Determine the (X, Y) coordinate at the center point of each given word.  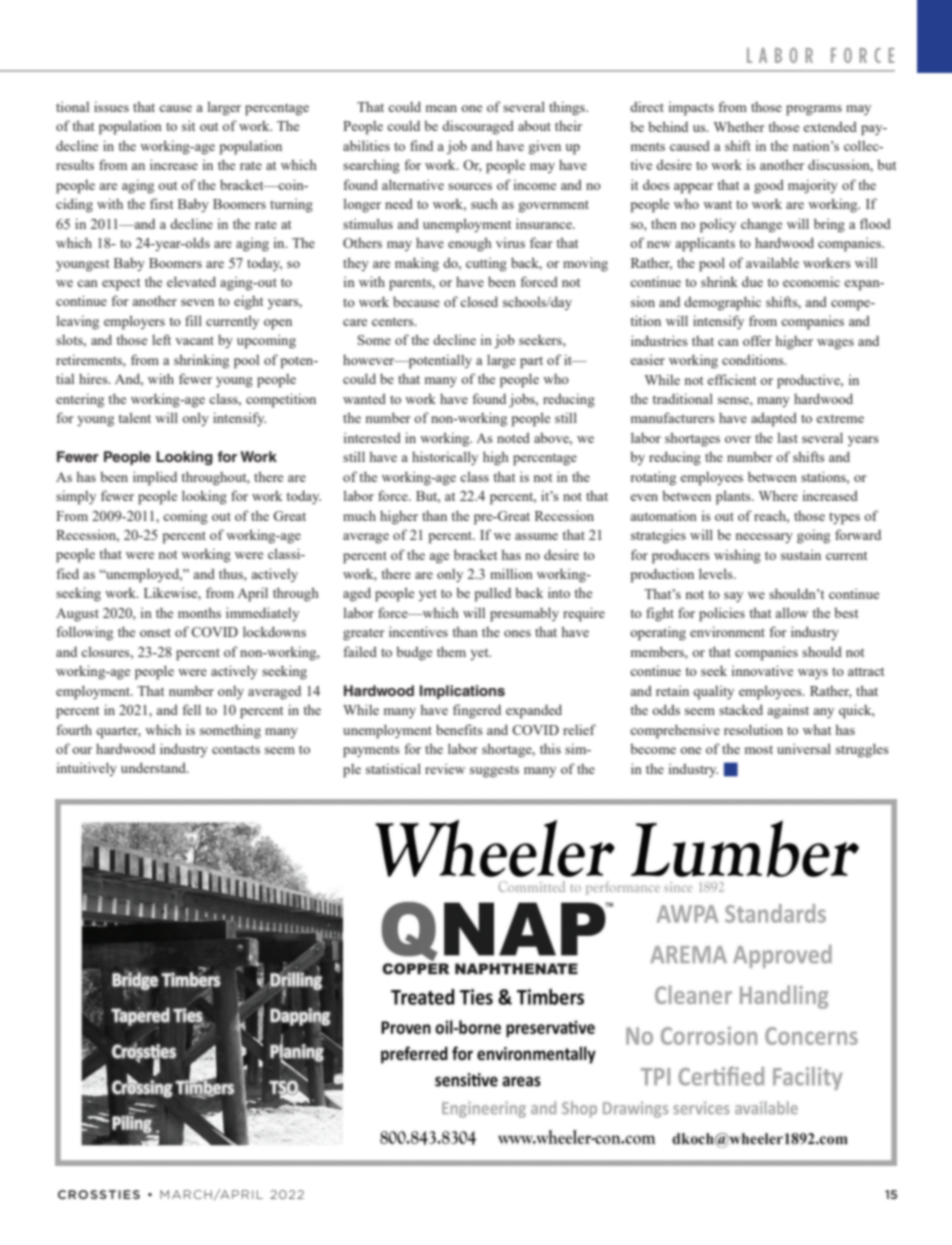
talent (134, 417)
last (788, 437)
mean (441, 108)
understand (154, 767)
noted (513, 437)
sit (188, 125)
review (445, 768)
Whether (739, 126)
